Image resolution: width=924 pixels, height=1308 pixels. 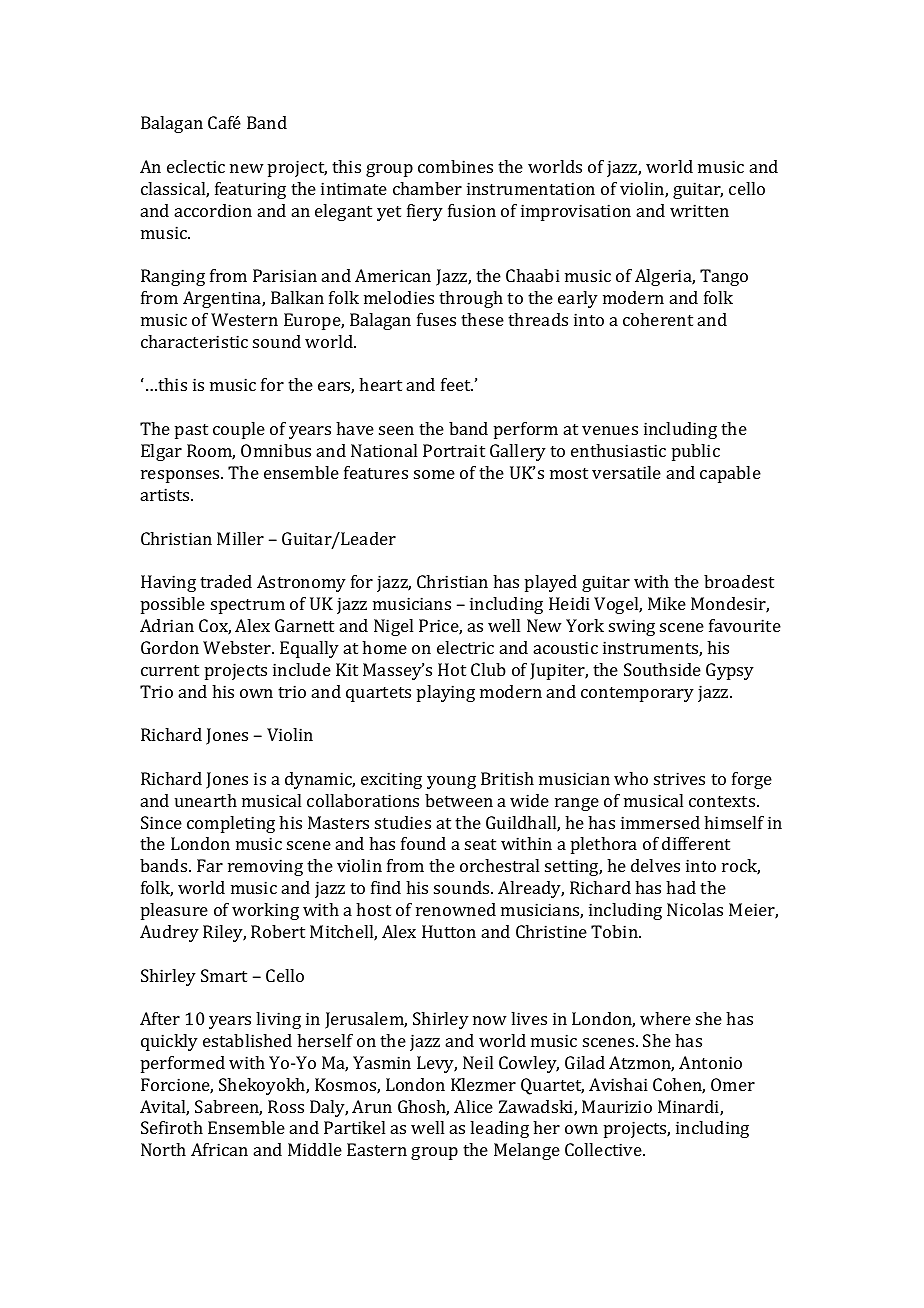 What do you see at coordinates (699, 210) in the document?
I see `written` at bounding box center [699, 210].
